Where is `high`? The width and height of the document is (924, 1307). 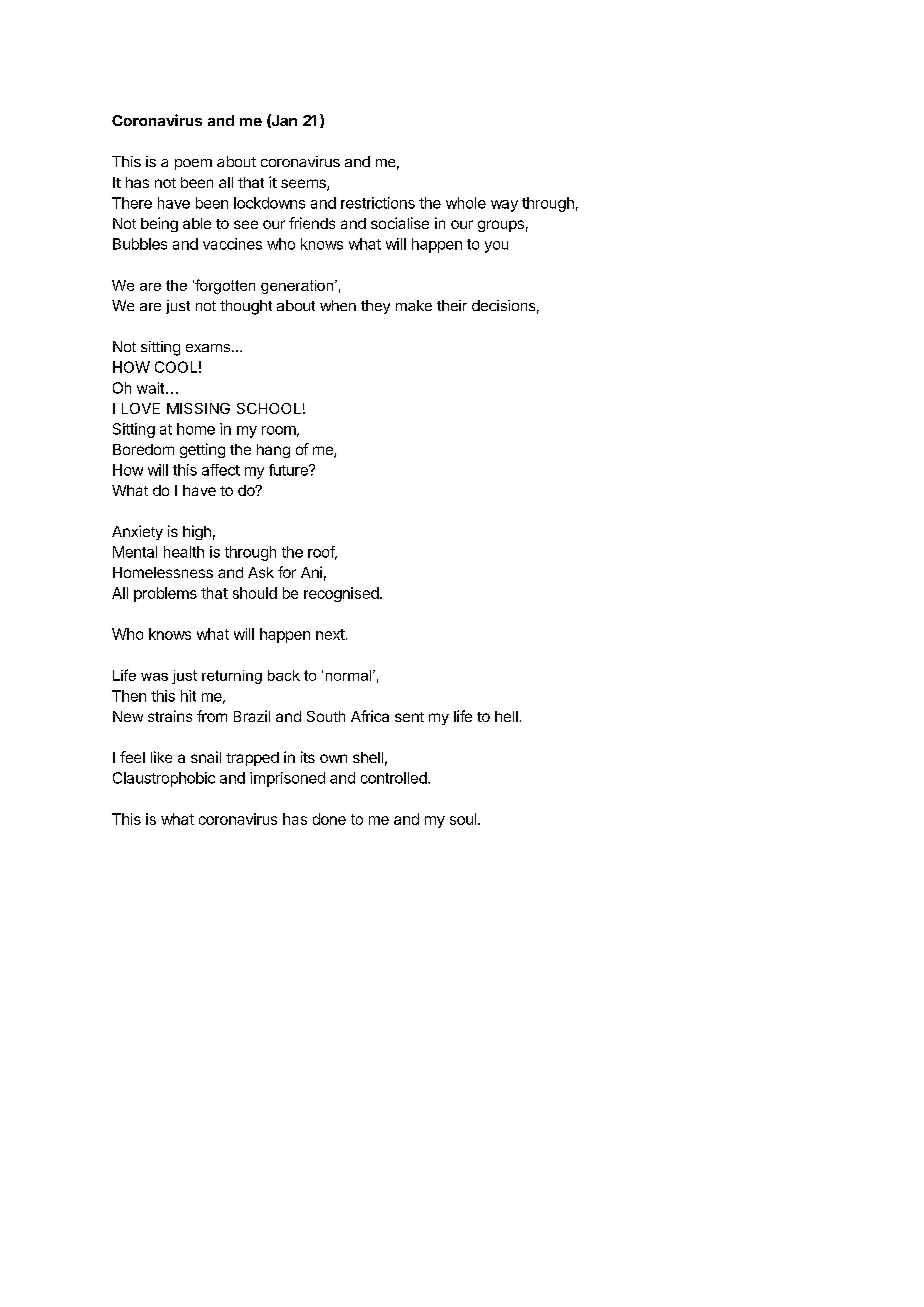 high is located at coordinates (197, 532).
